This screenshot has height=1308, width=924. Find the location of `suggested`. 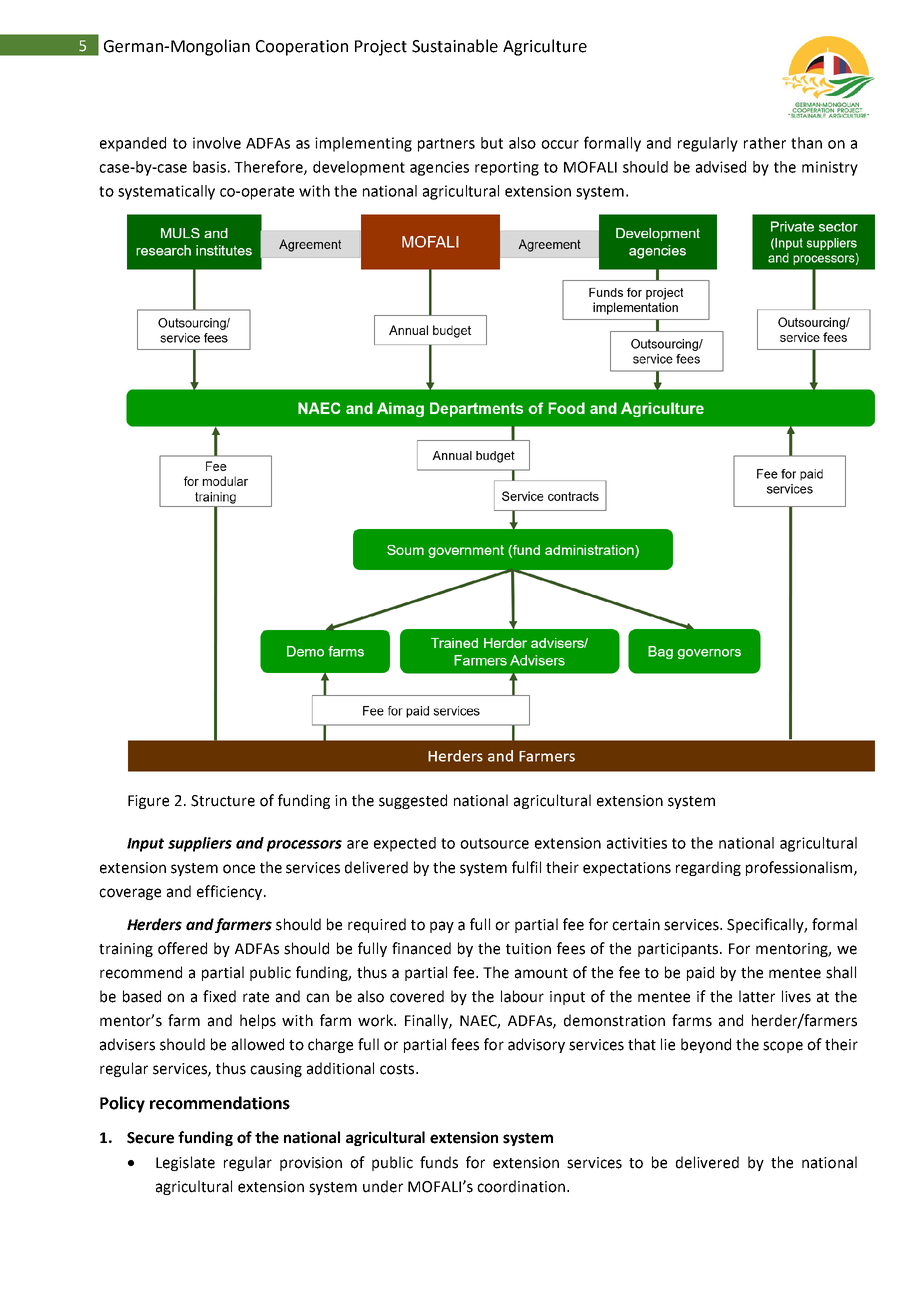

suggested is located at coordinates (413, 801).
